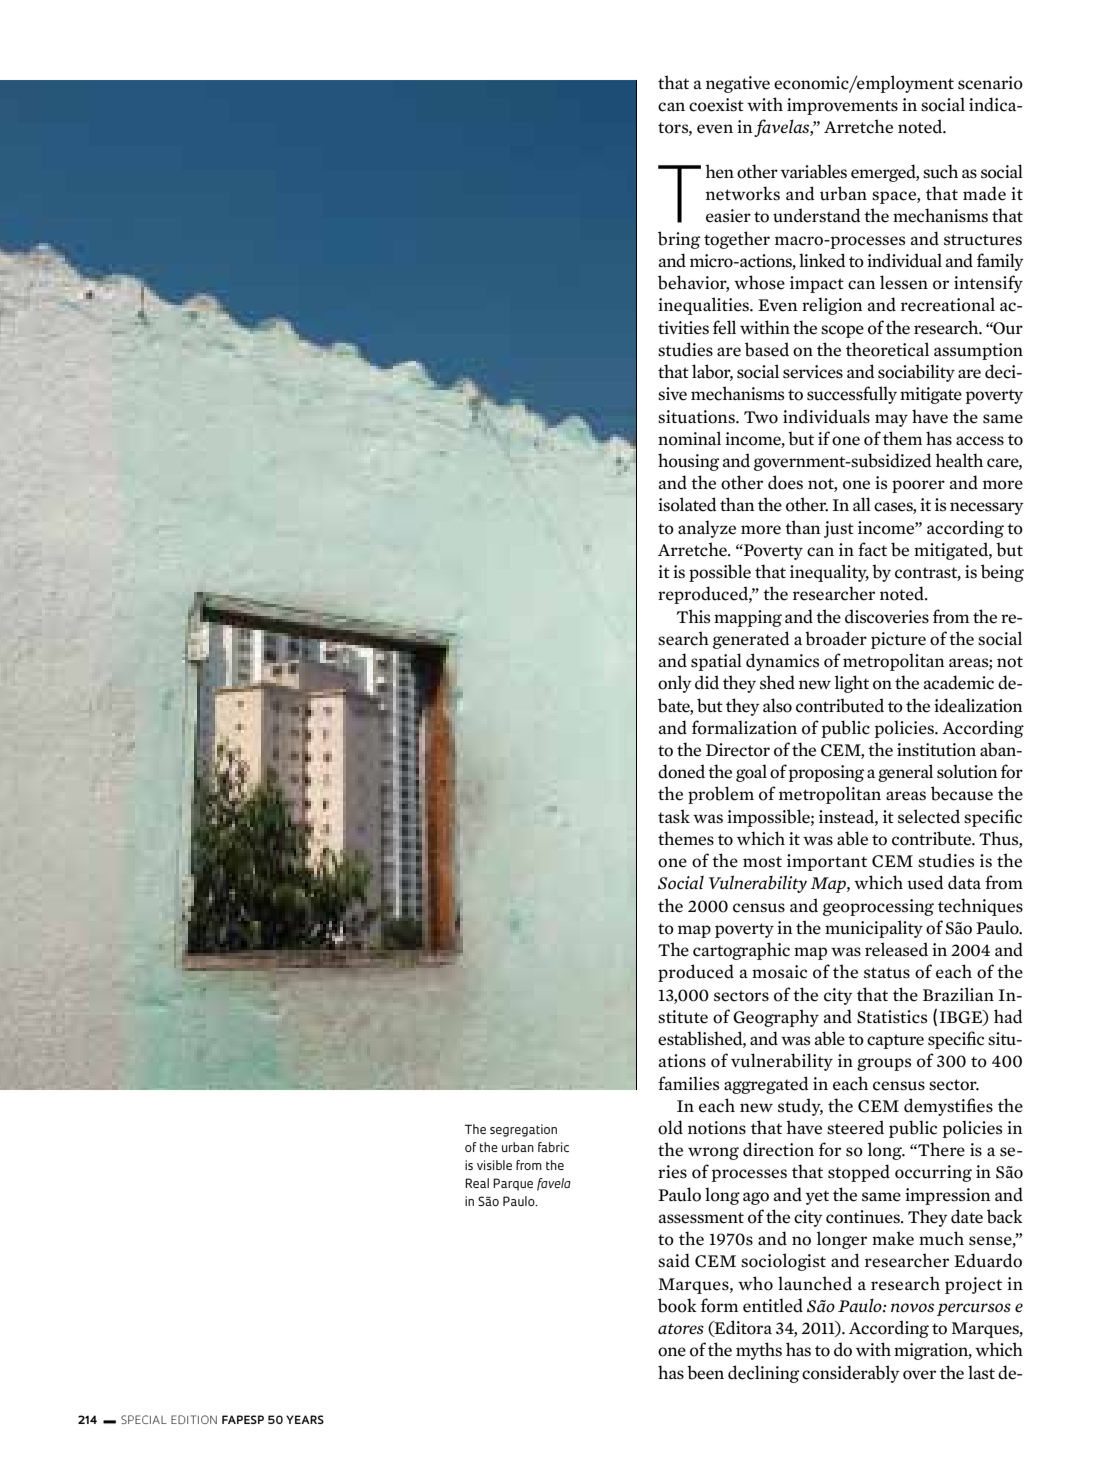  Describe the element at coordinates (679, 240) in the screenshot. I see `bring` at that location.
